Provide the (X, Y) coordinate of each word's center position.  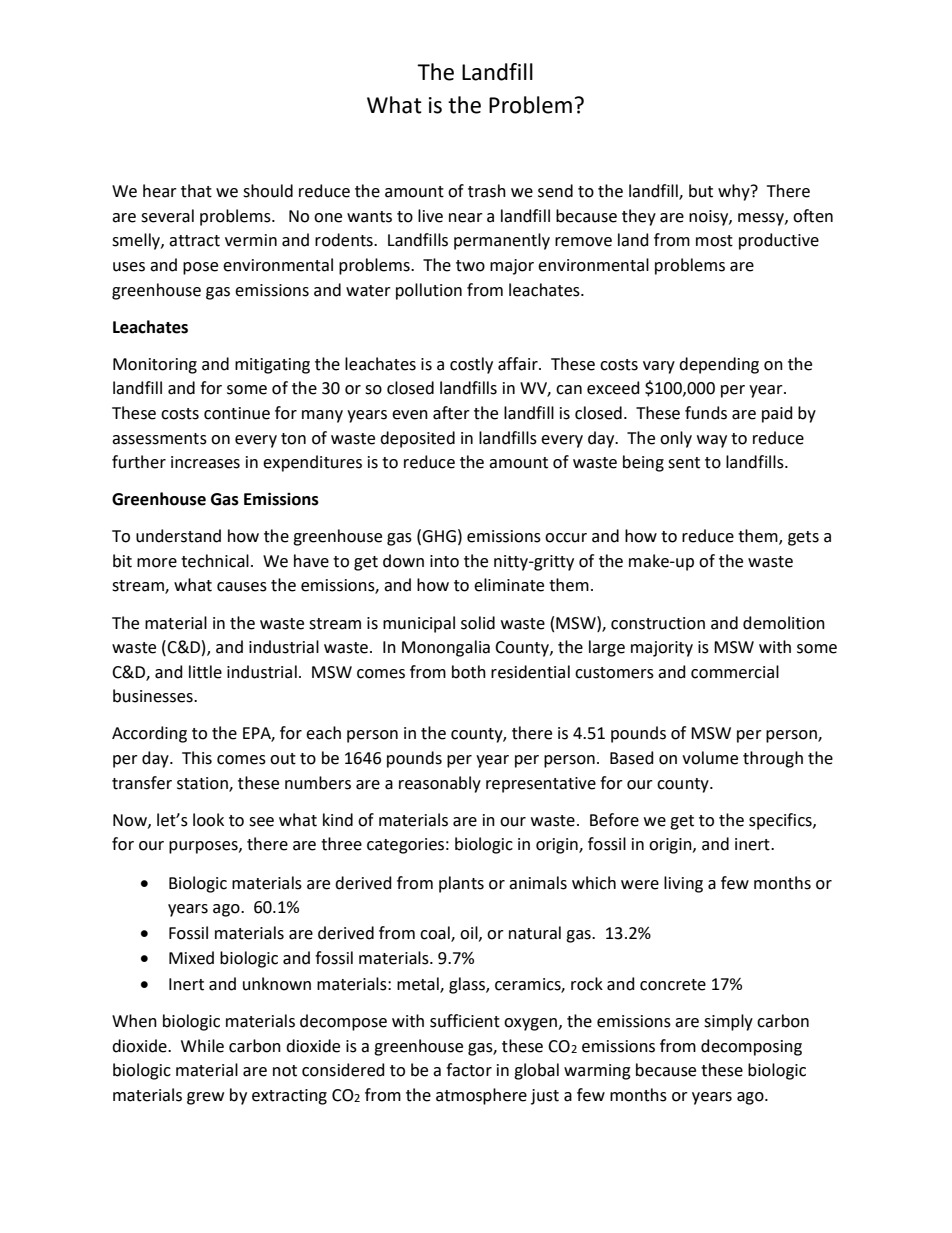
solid (478, 623)
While (202, 1046)
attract (194, 241)
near (466, 218)
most (714, 241)
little (205, 672)
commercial (735, 672)
